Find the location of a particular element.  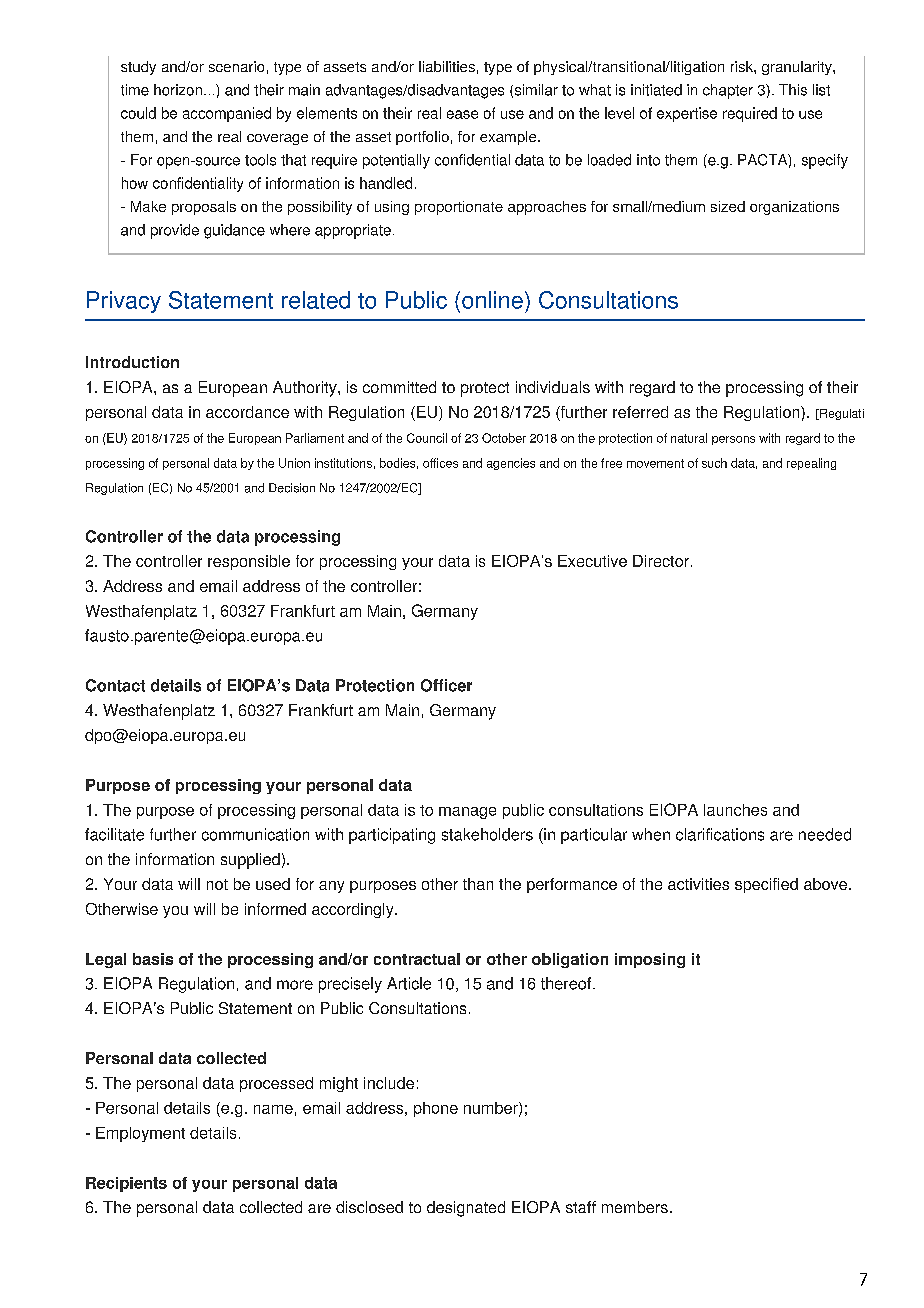

Director is located at coordinates (661, 561).
